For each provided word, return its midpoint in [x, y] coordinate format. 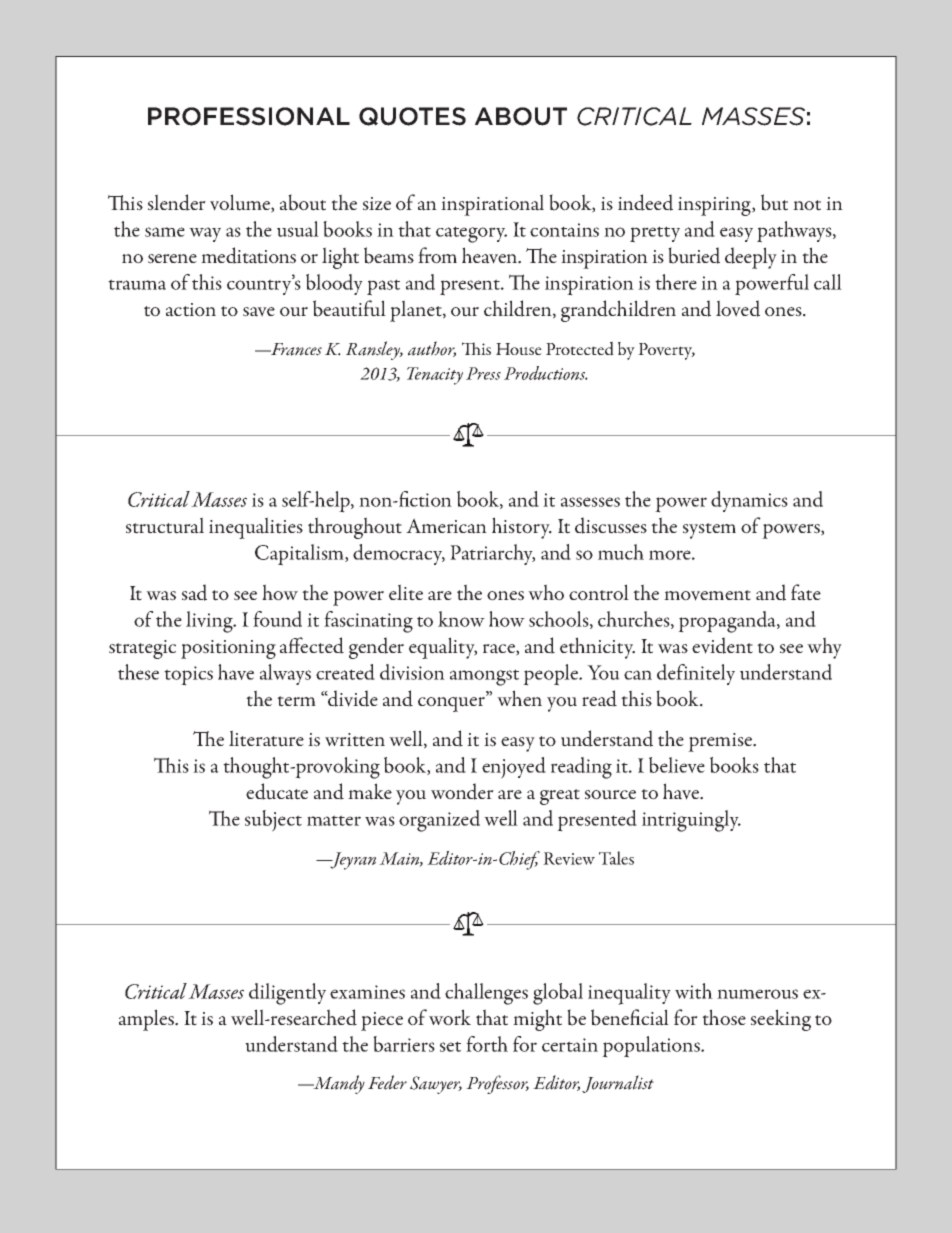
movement [707, 595]
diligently [287, 994]
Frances [295, 349]
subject [273, 821]
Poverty [666, 351]
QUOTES [412, 116]
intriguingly [691, 821]
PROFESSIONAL [249, 116]
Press [483, 373]
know [461, 619]
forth [487, 1044]
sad [194, 592]
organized [439, 821]
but [774, 202]
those [724, 1017]
